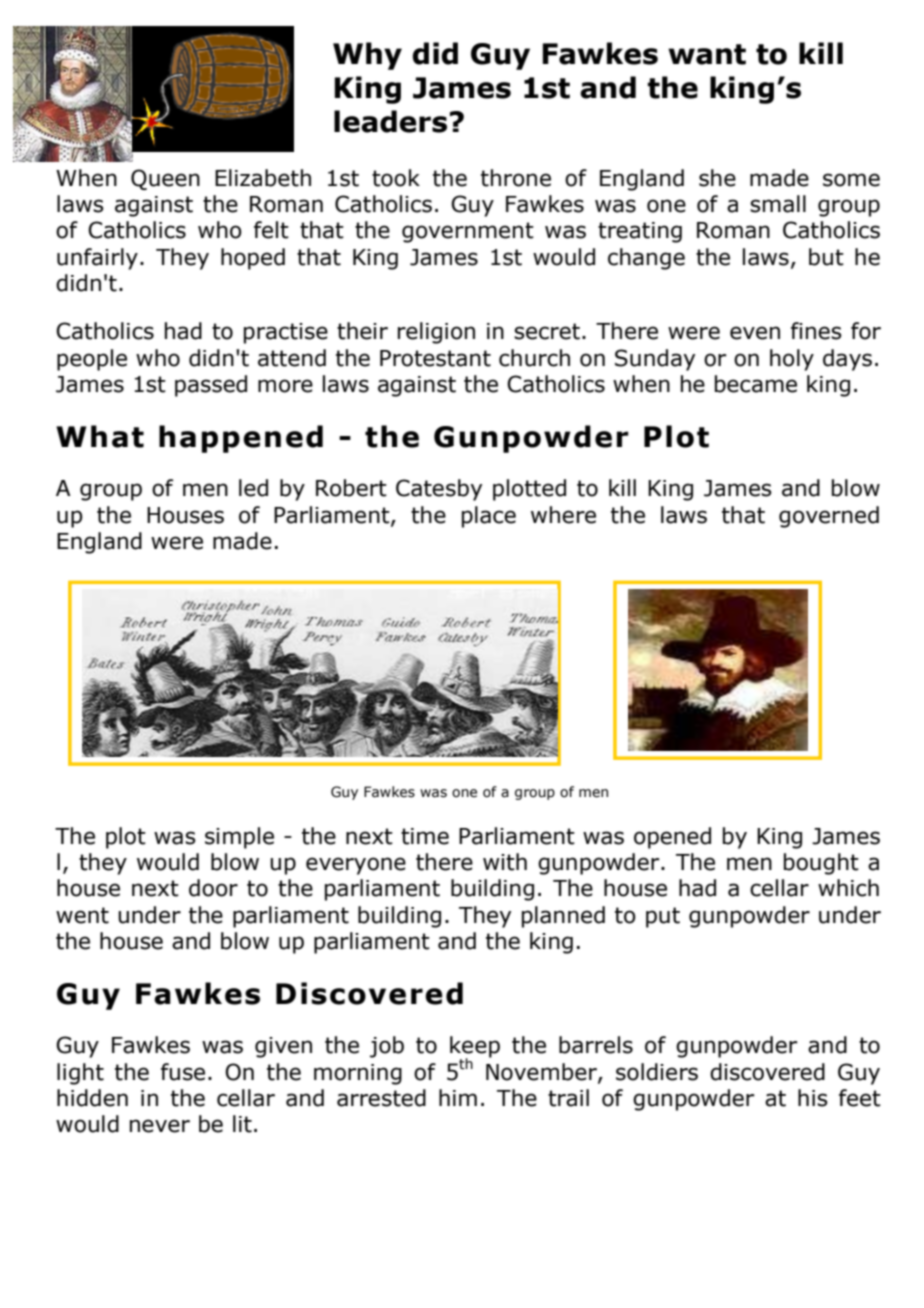 This image has width=924, height=1308. I want to click on his, so click(813, 1098).
